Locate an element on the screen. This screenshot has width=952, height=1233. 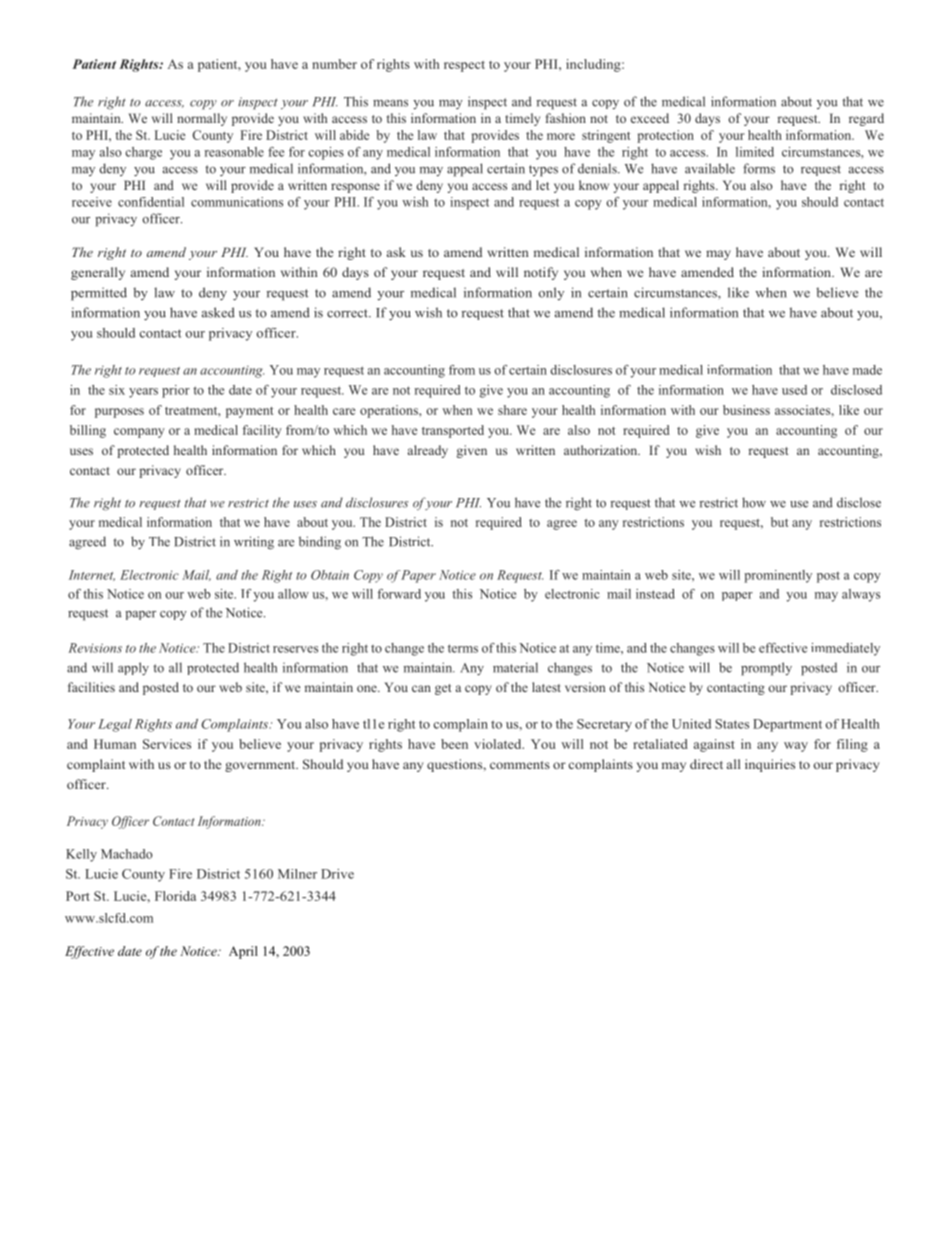
already is located at coordinates (428, 451).
